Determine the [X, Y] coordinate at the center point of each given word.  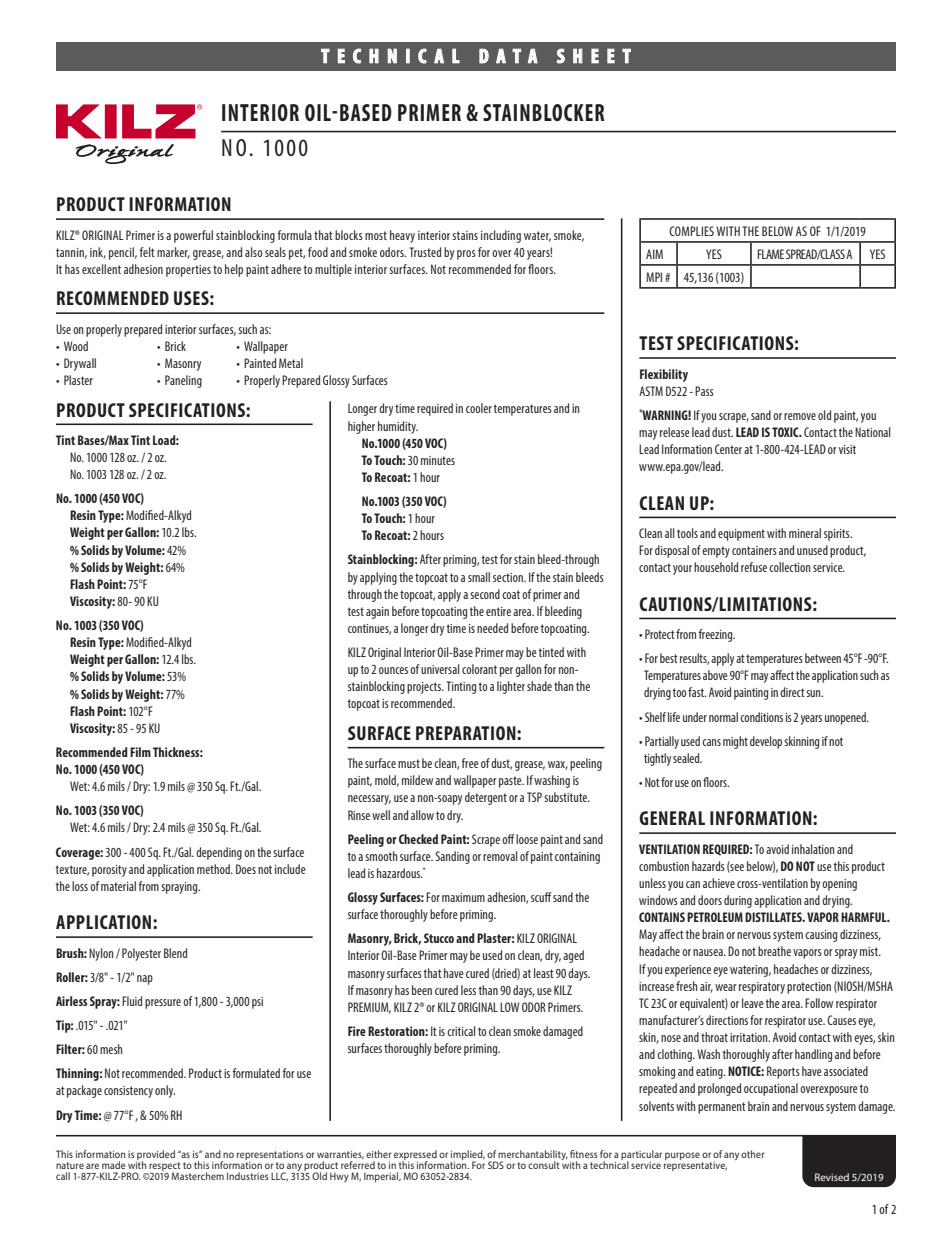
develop [766, 742]
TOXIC [786, 432]
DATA [508, 56]
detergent [486, 798]
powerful [193, 236]
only [165, 1091]
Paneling [183, 381]
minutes [438, 460]
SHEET [594, 56]
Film [140, 752]
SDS [496, 1165]
